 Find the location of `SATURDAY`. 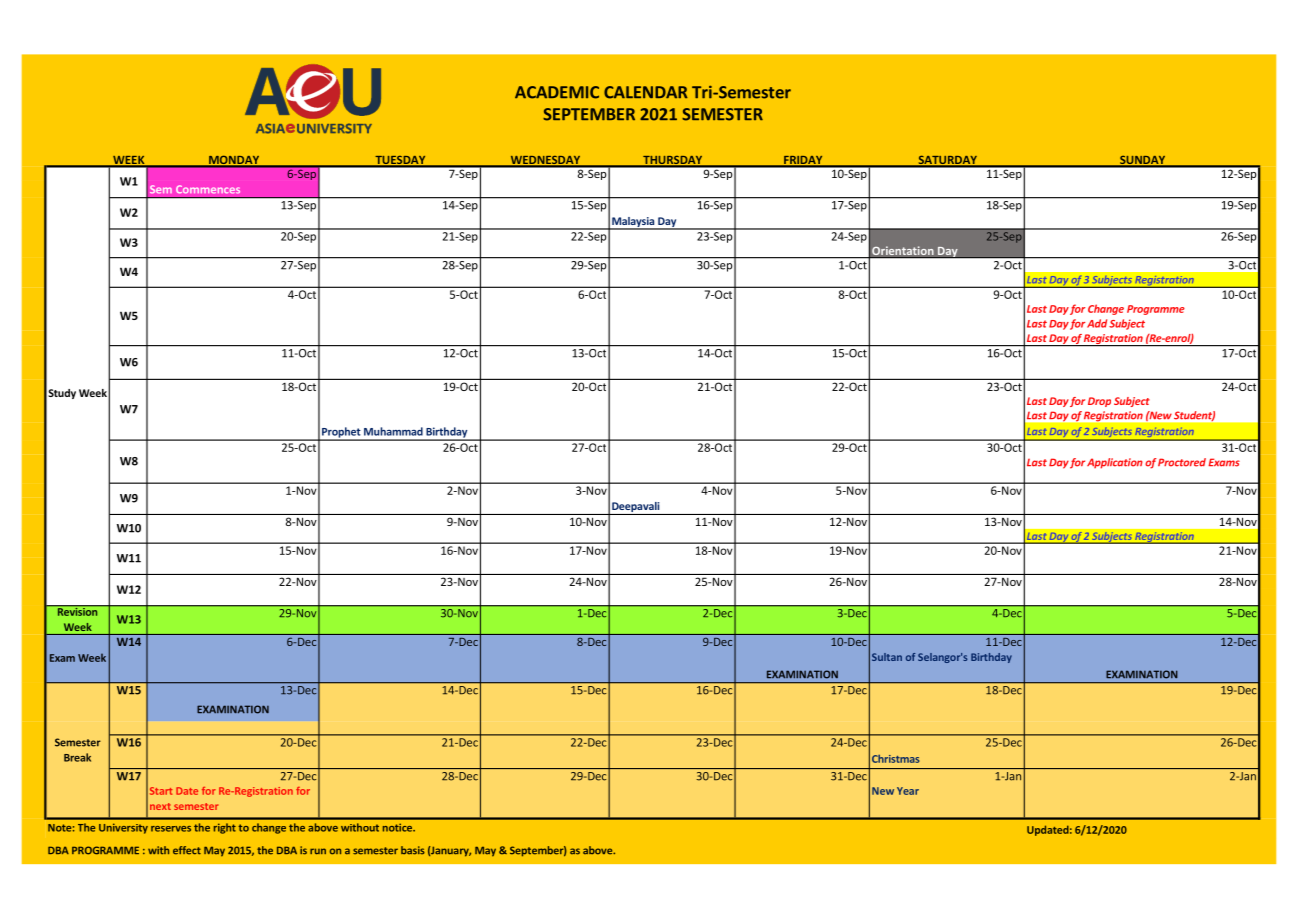

SATURDAY is located at coordinates (947, 161).
